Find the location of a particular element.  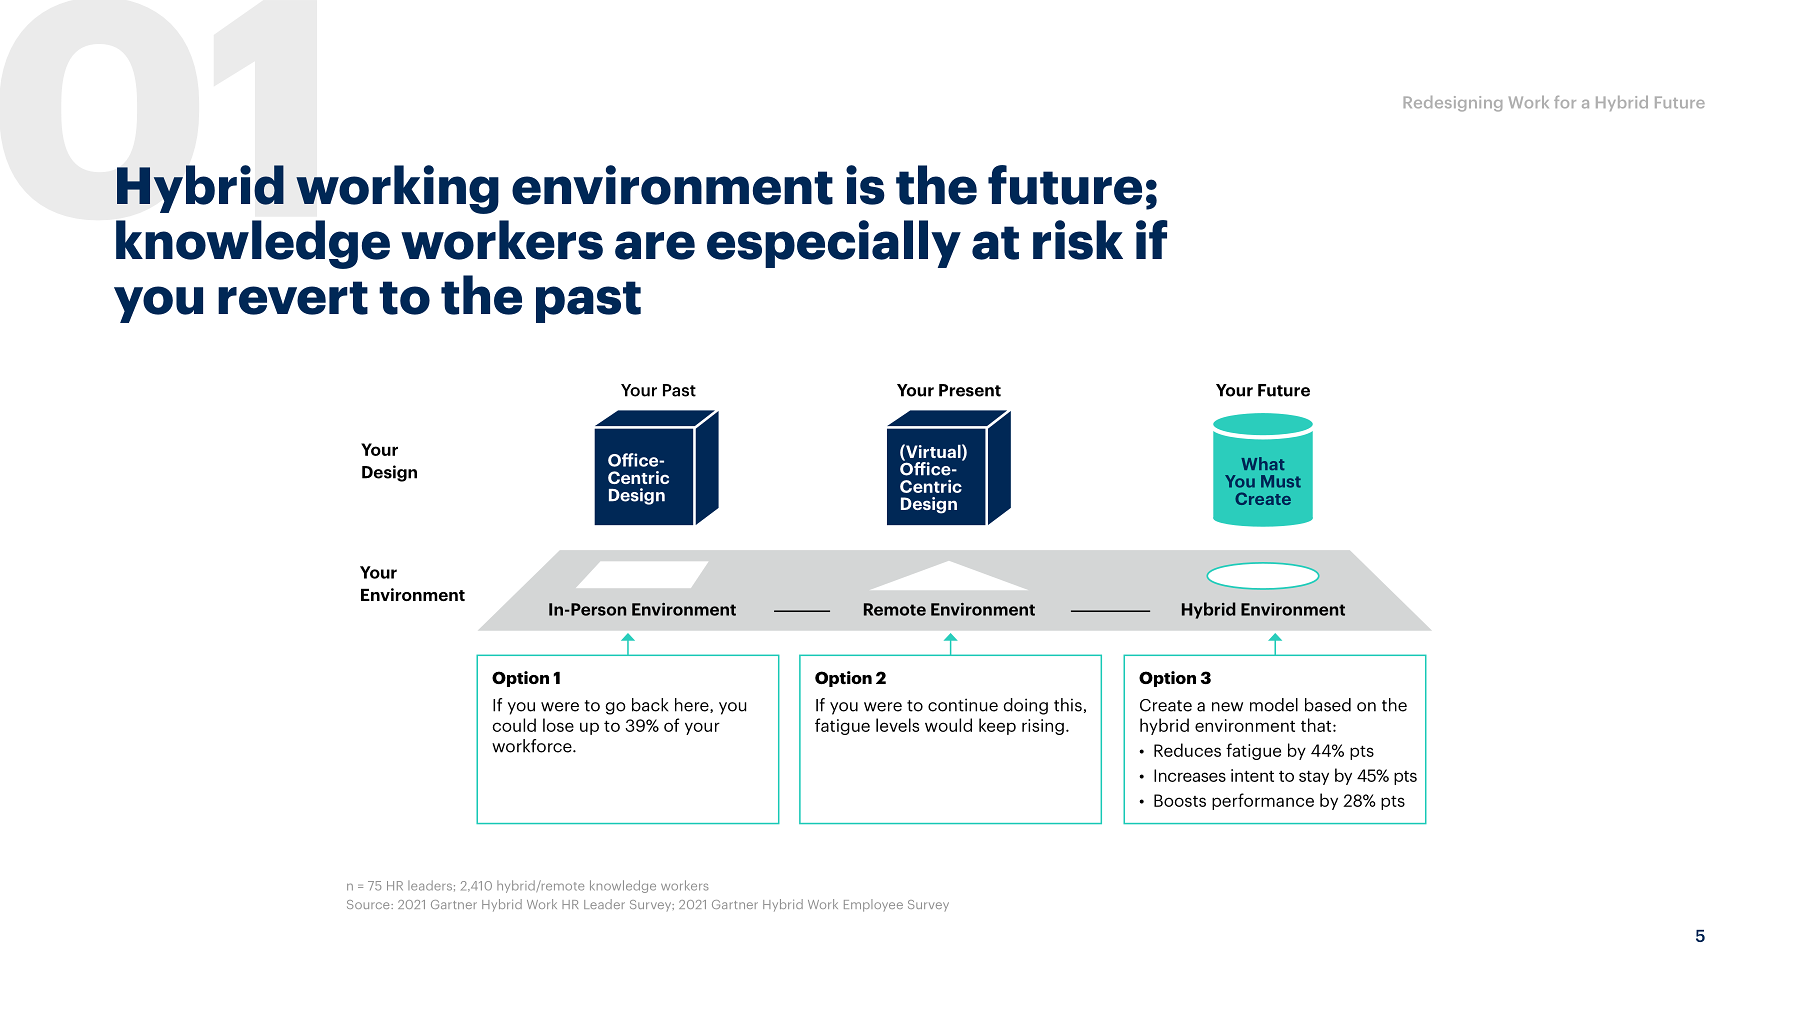

revert is located at coordinates (293, 298).
